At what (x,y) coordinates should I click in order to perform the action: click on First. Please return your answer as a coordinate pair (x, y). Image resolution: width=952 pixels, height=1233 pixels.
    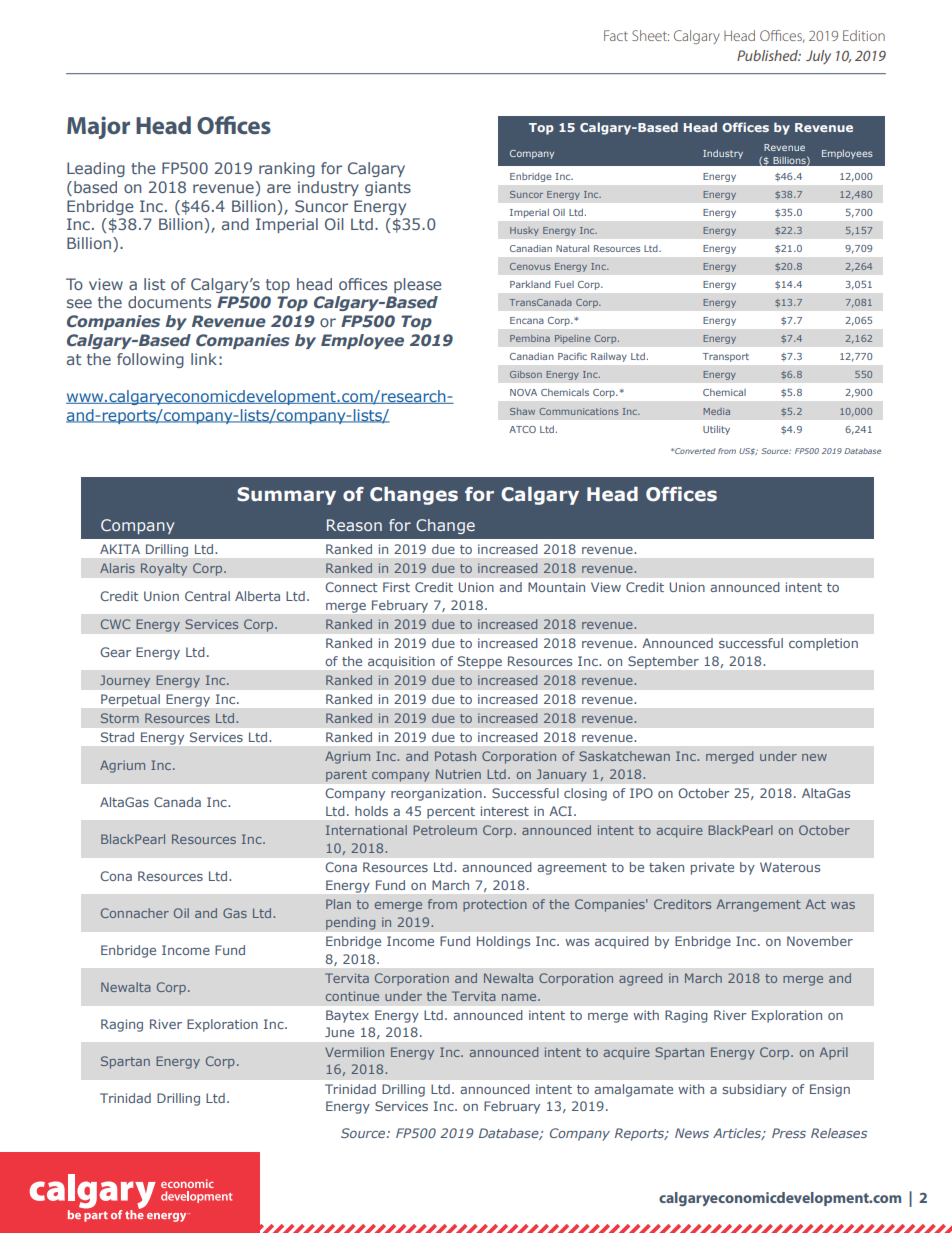
    Looking at the image, I should click on (396, 587).
